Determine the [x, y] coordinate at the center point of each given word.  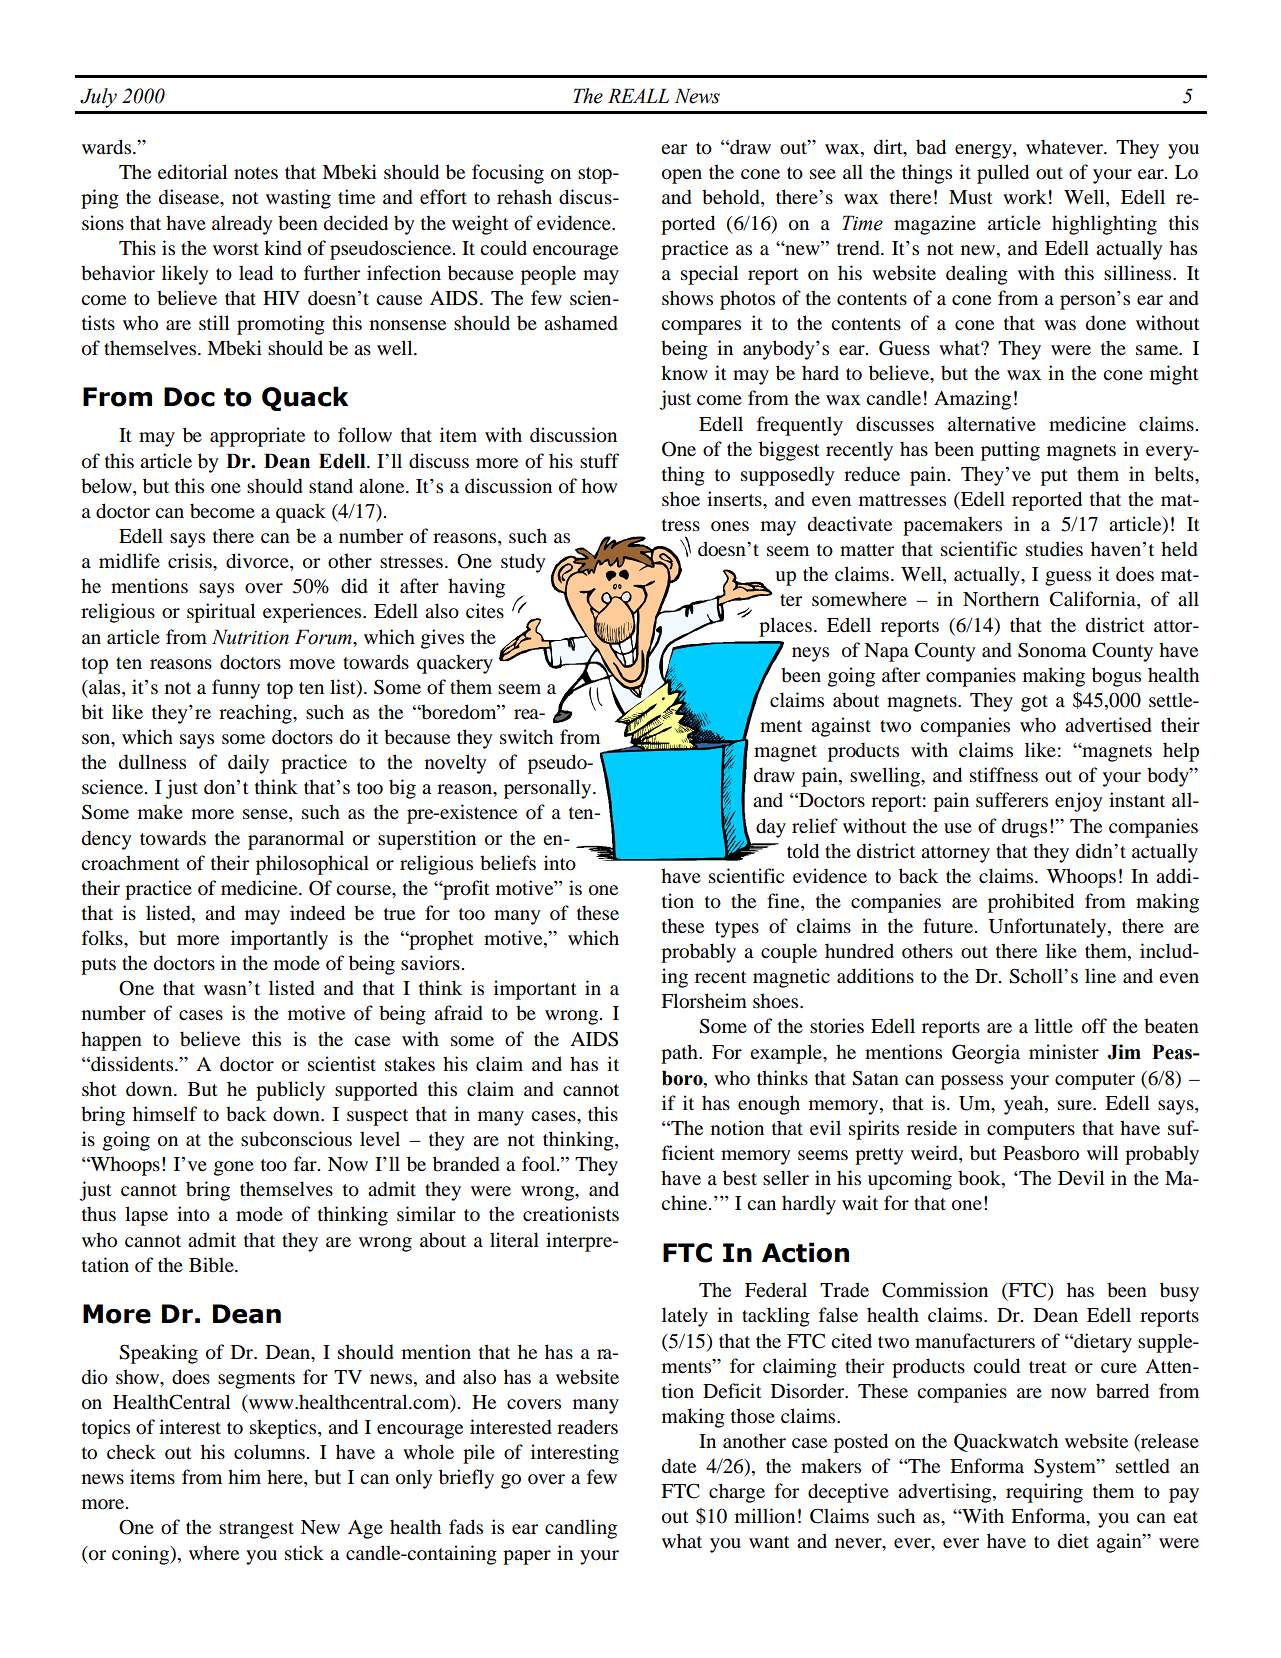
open [682, 176]
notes [256, 173]
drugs [1024, 828]
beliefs [508, 863]
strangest [256, 1530]
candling [581, 1529]
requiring [1044, 1493]
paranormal [296, 840]
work [1025, 197]
